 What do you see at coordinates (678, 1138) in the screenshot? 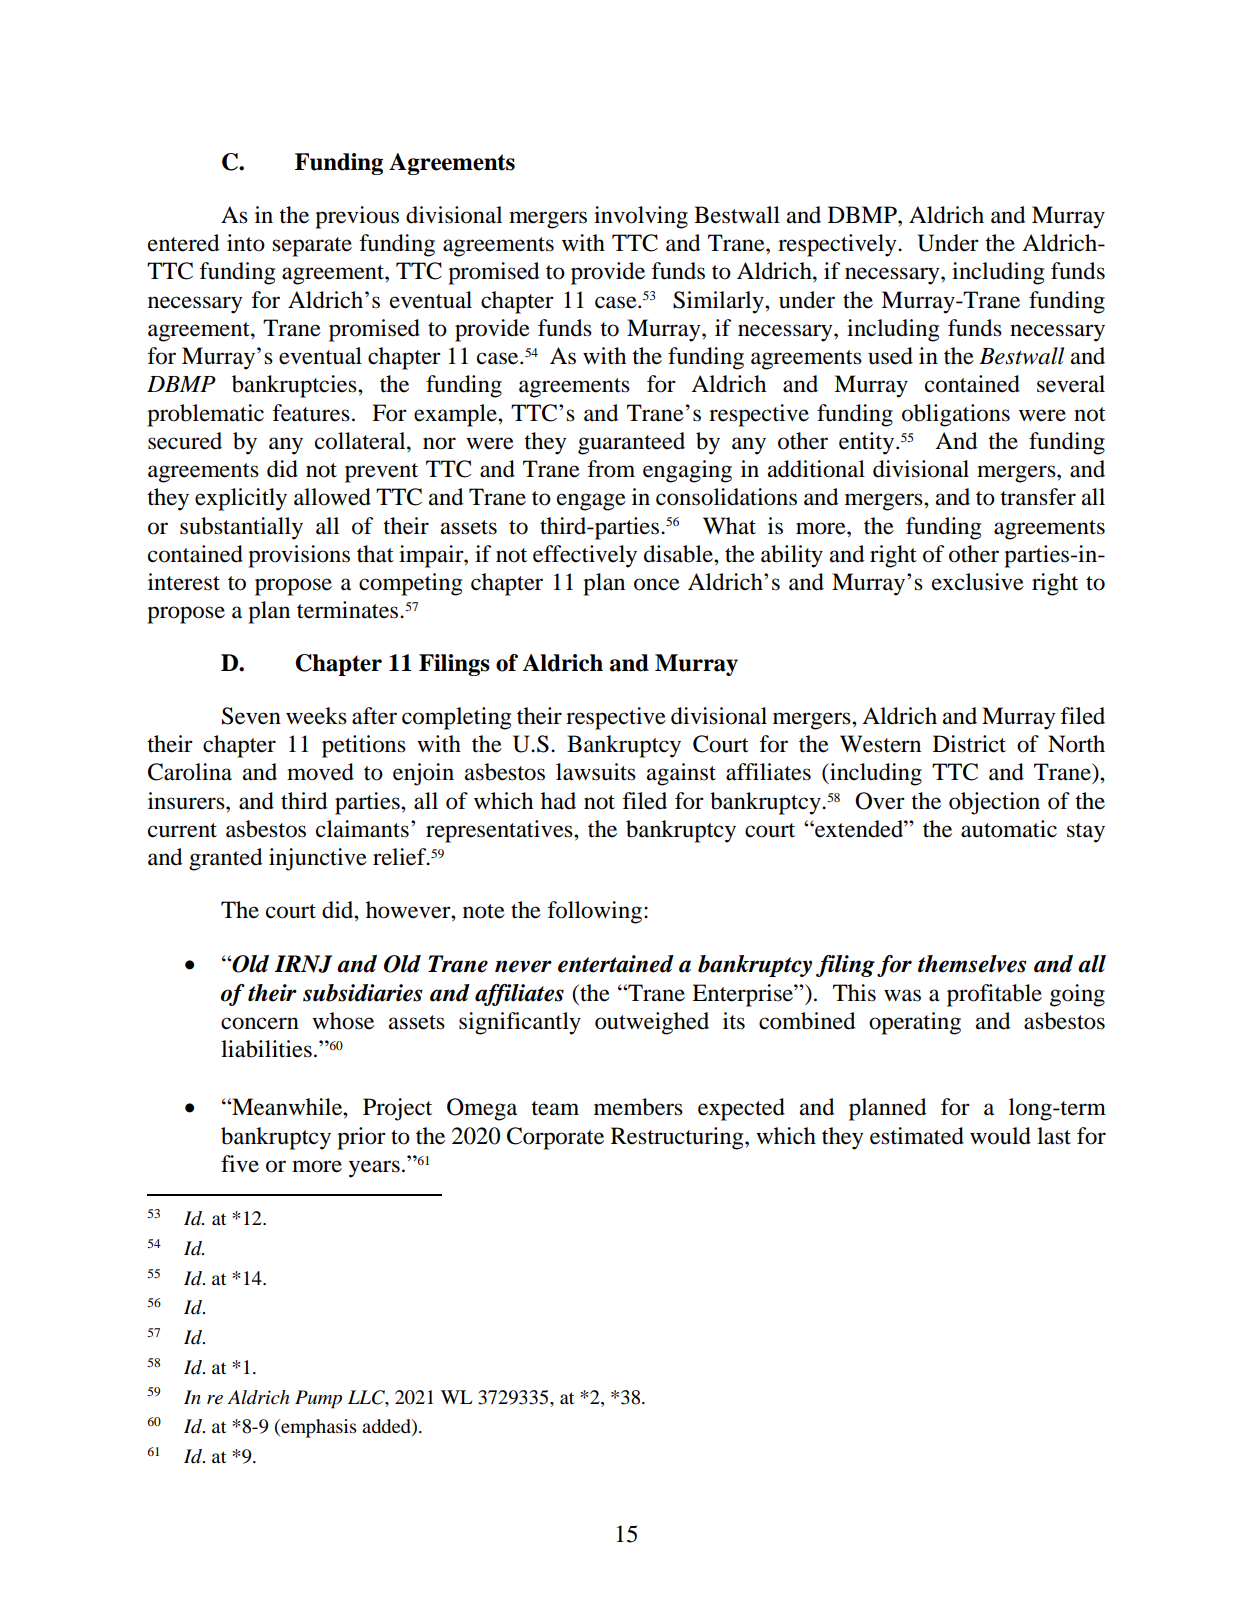
I see `Restructuring` at bounding box center [678, 1138].
